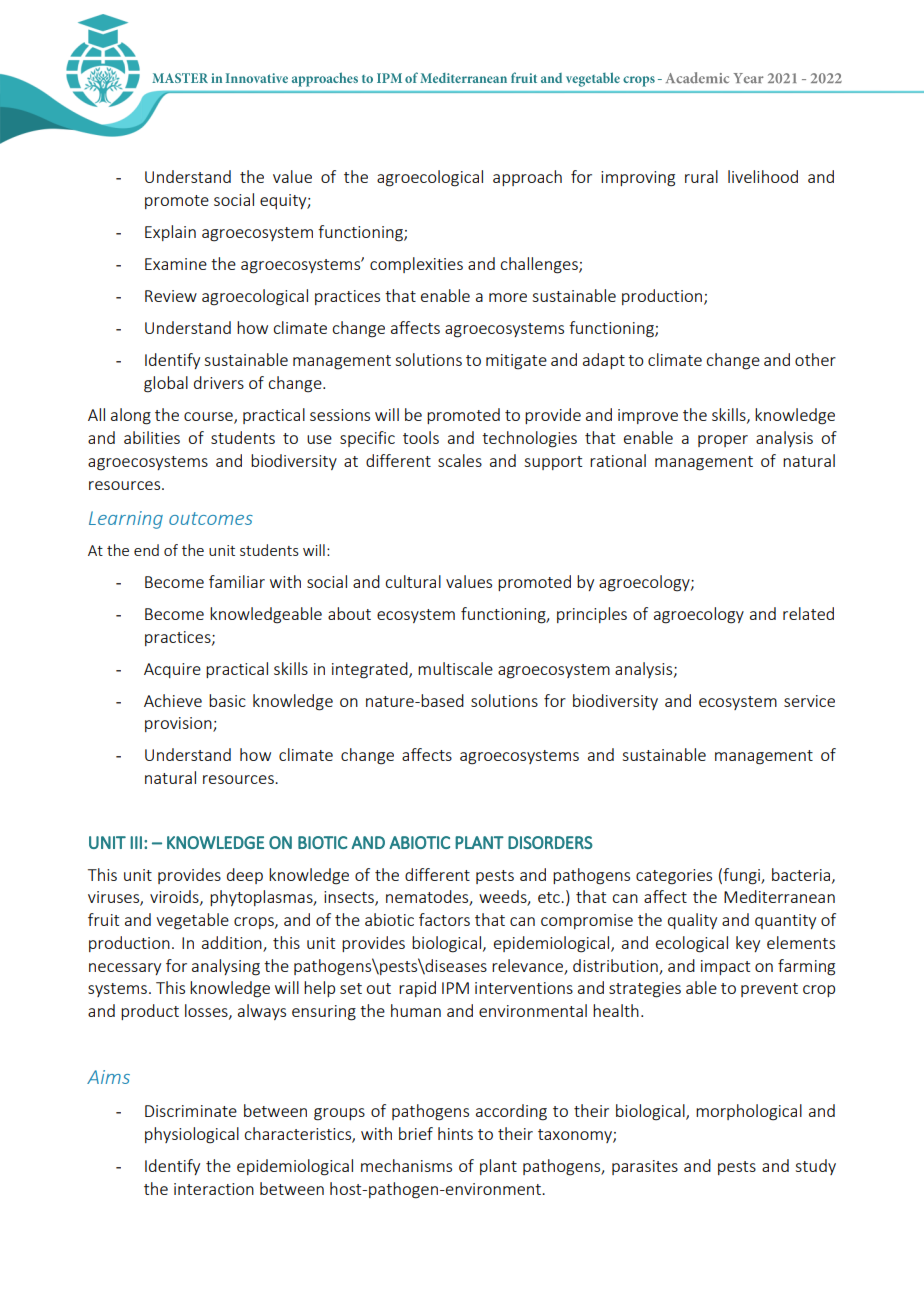 The width and height of the page is (924, 1308). Describe the element at coordinates (701, 176) in the page. I see `rural` at that location.
